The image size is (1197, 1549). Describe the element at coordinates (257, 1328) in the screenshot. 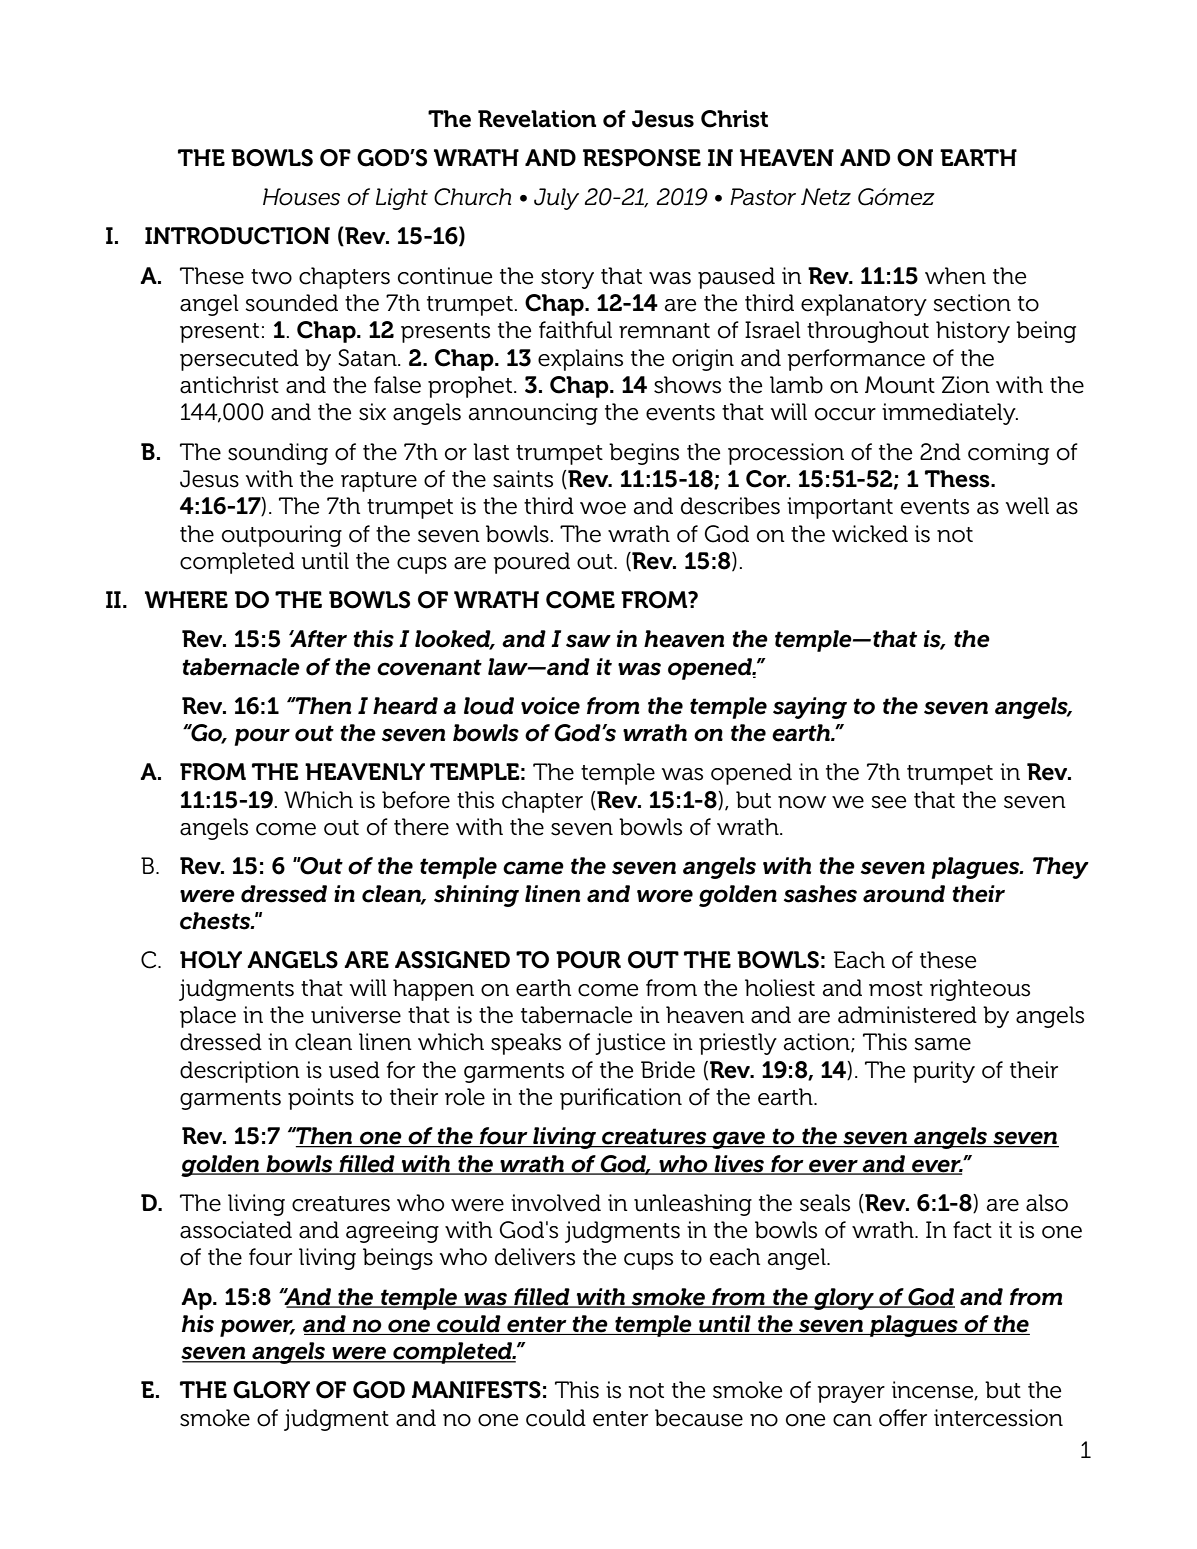

I see `power` at that location.
